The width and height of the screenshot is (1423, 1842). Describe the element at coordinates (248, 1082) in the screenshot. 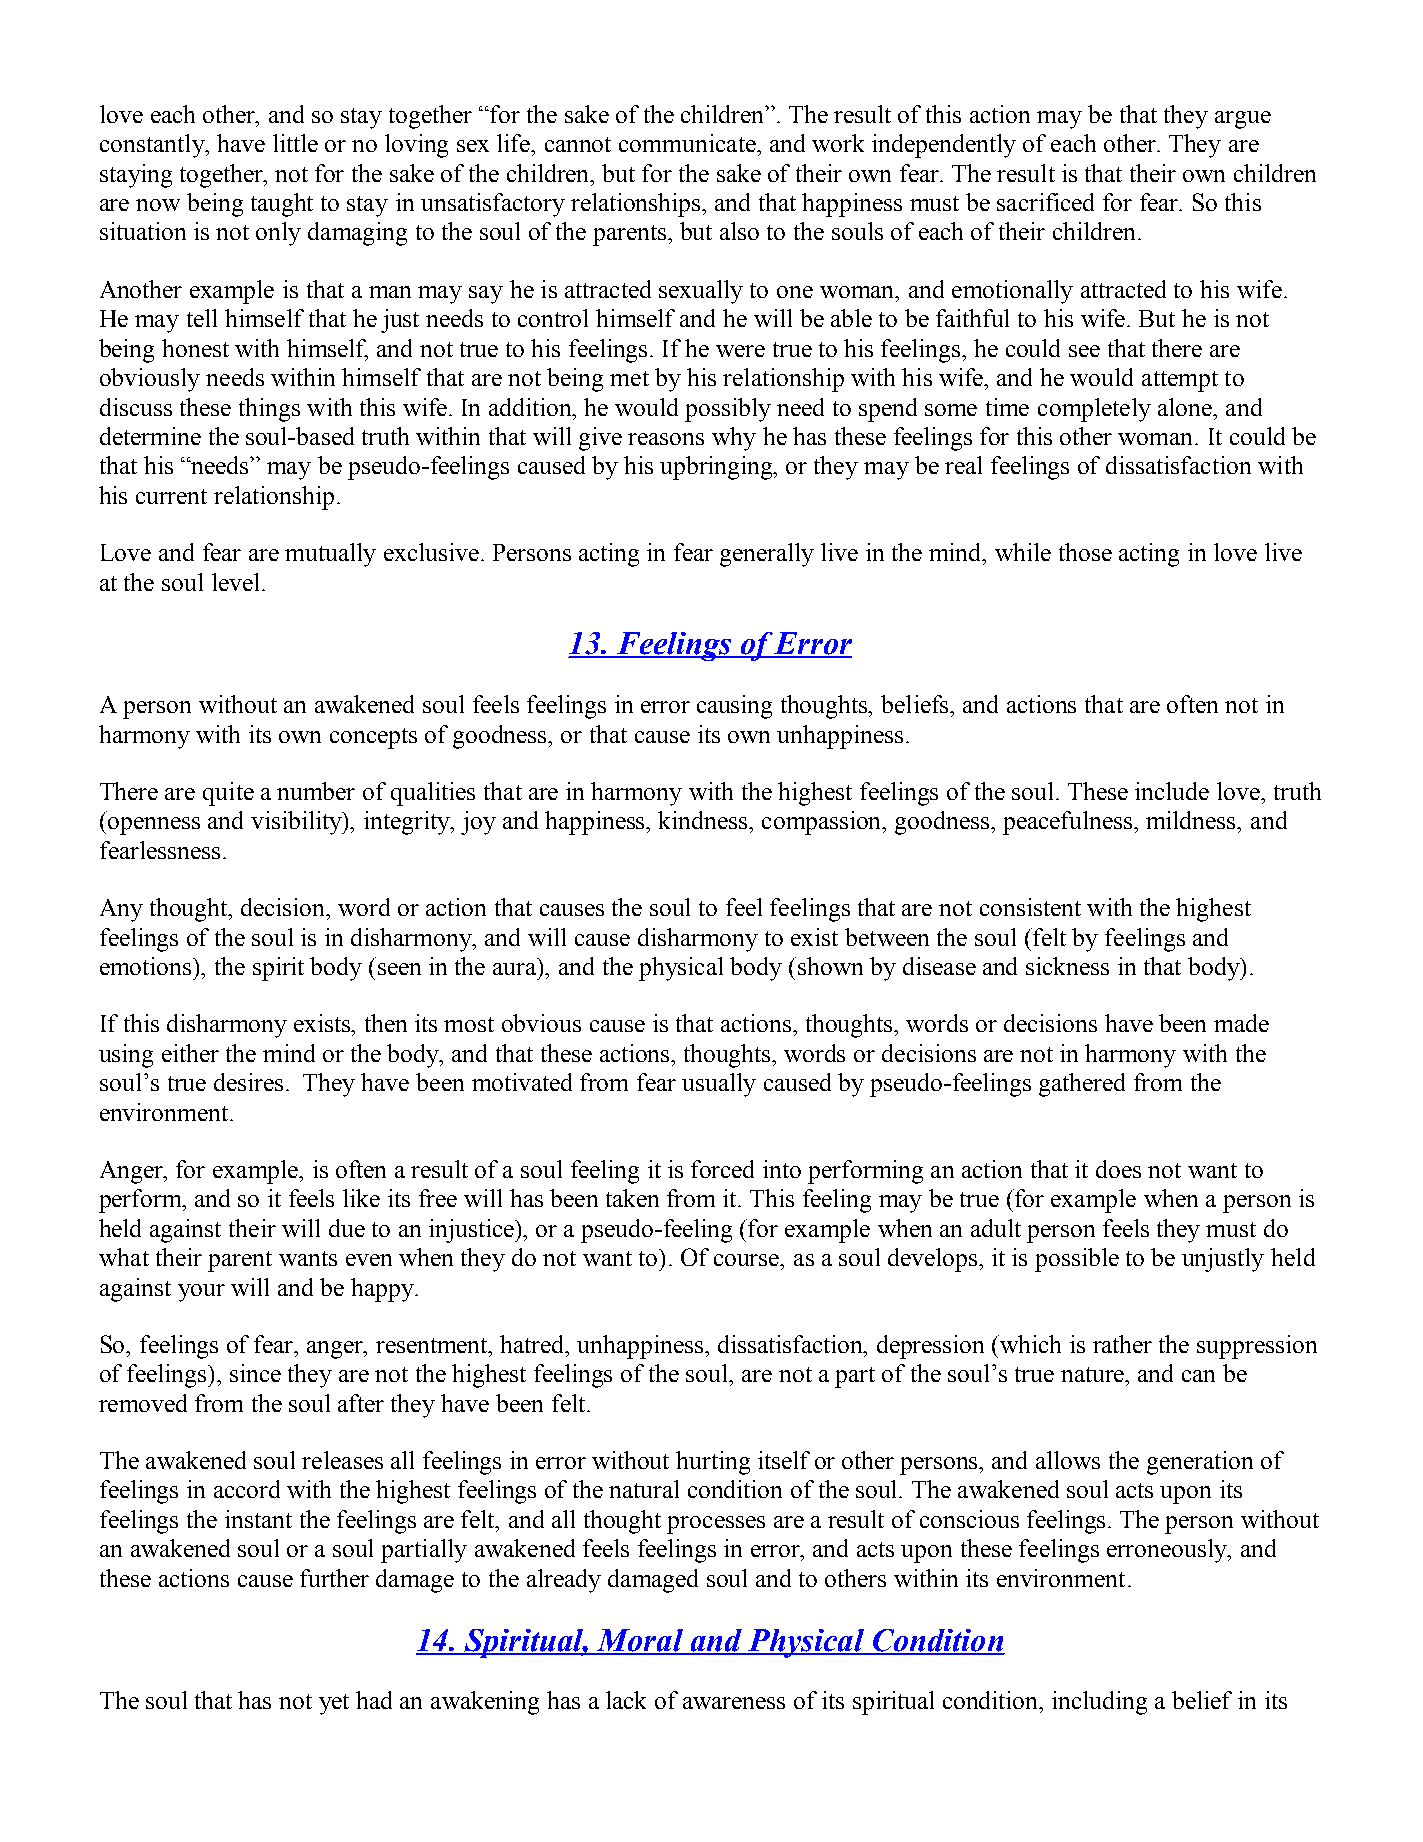

I see `desires` at that location.
